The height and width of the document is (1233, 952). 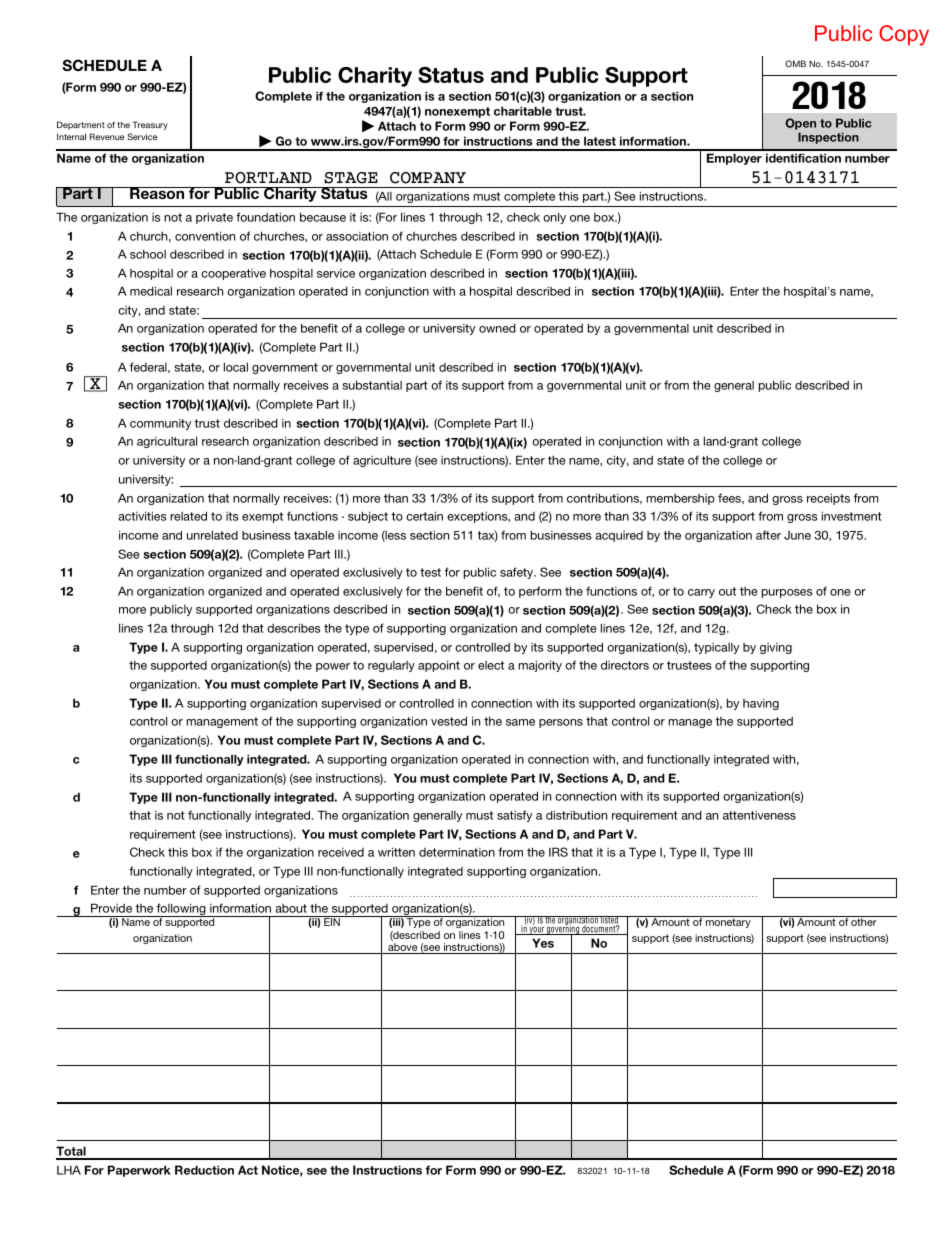 I want to click on describes, so click(x=294, y=628).
